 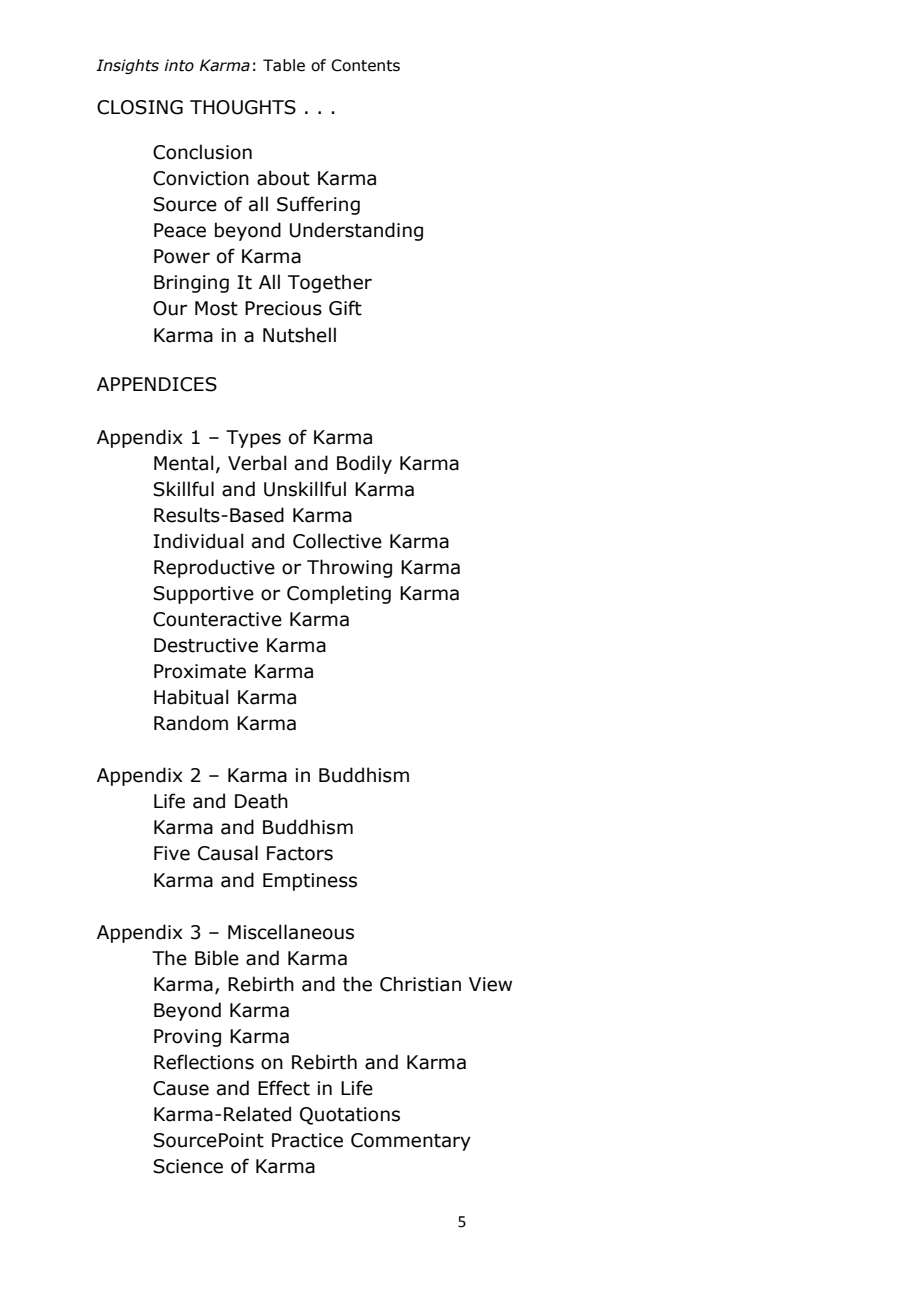 What do you see at coordinates (310, 882) in the image?
I see `Emptiness` at bounding box center [310, 882].
